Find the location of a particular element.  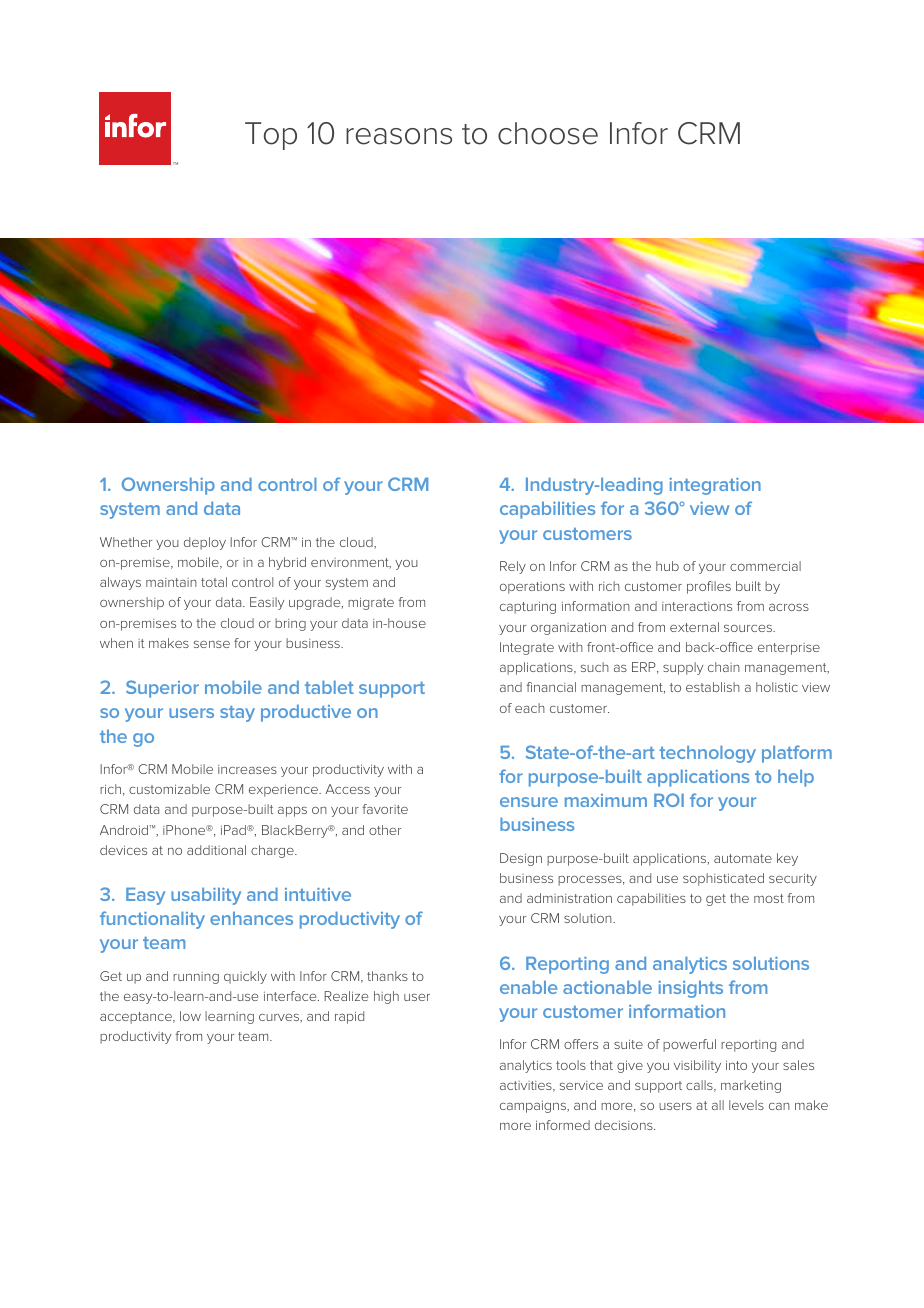

activities is located at coordinates (527, 1086).
